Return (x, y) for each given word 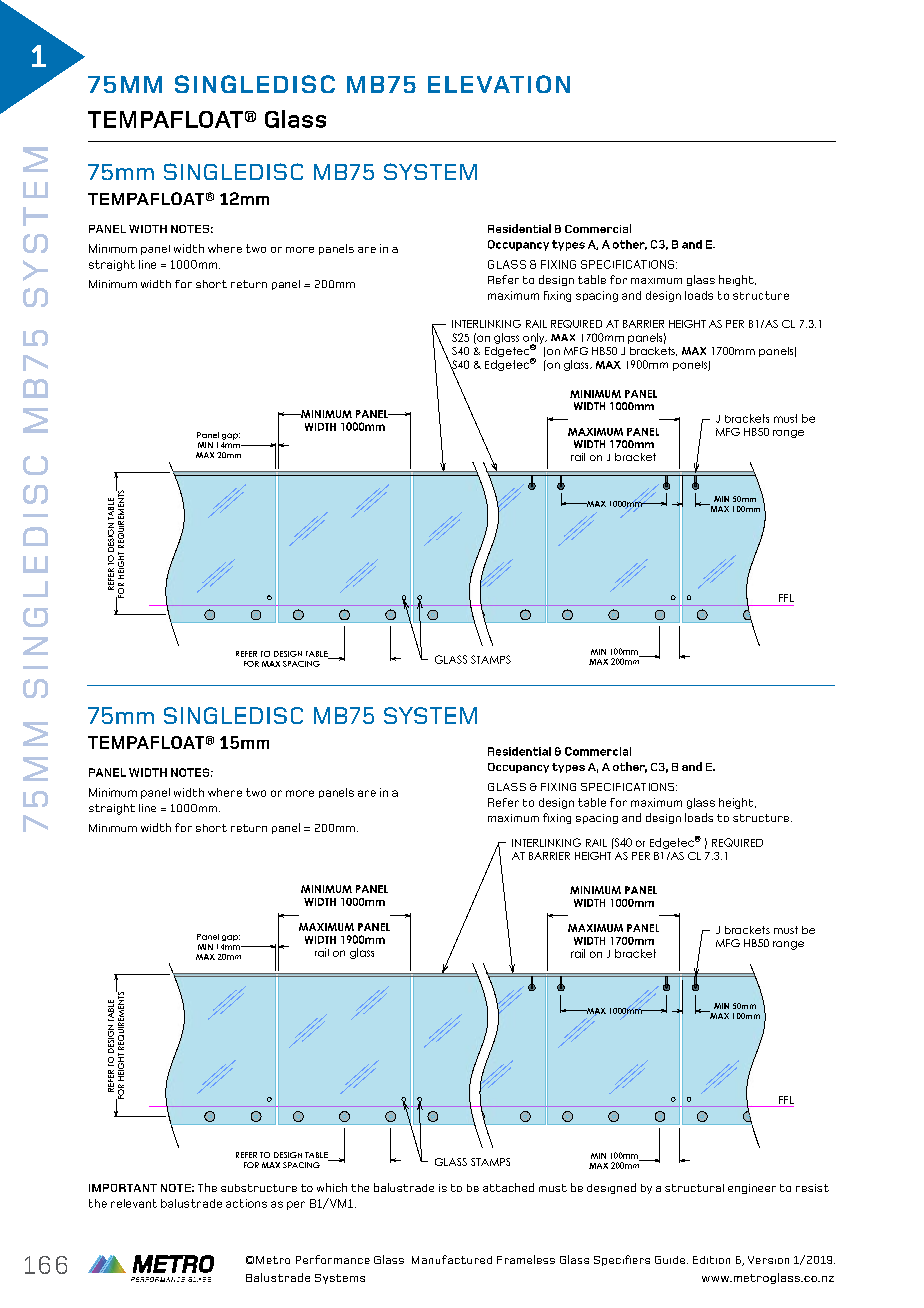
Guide (670, 1260)
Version (768, 1260)
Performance (333, 1259)
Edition (711, 1260)
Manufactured (452, 1259)
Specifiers (622, 1260)
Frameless (526, 1259)
